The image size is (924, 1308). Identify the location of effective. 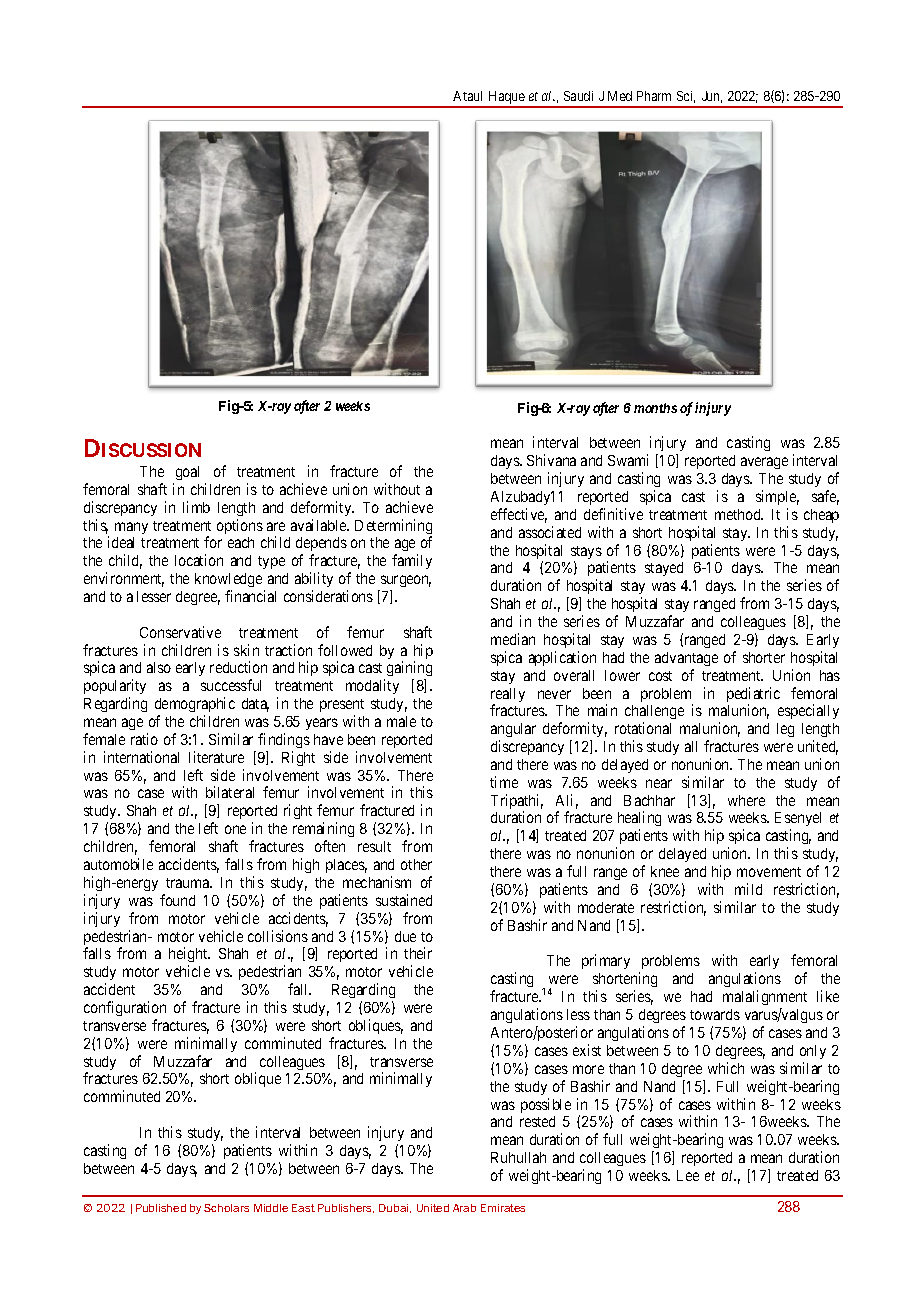
(519, 515).
